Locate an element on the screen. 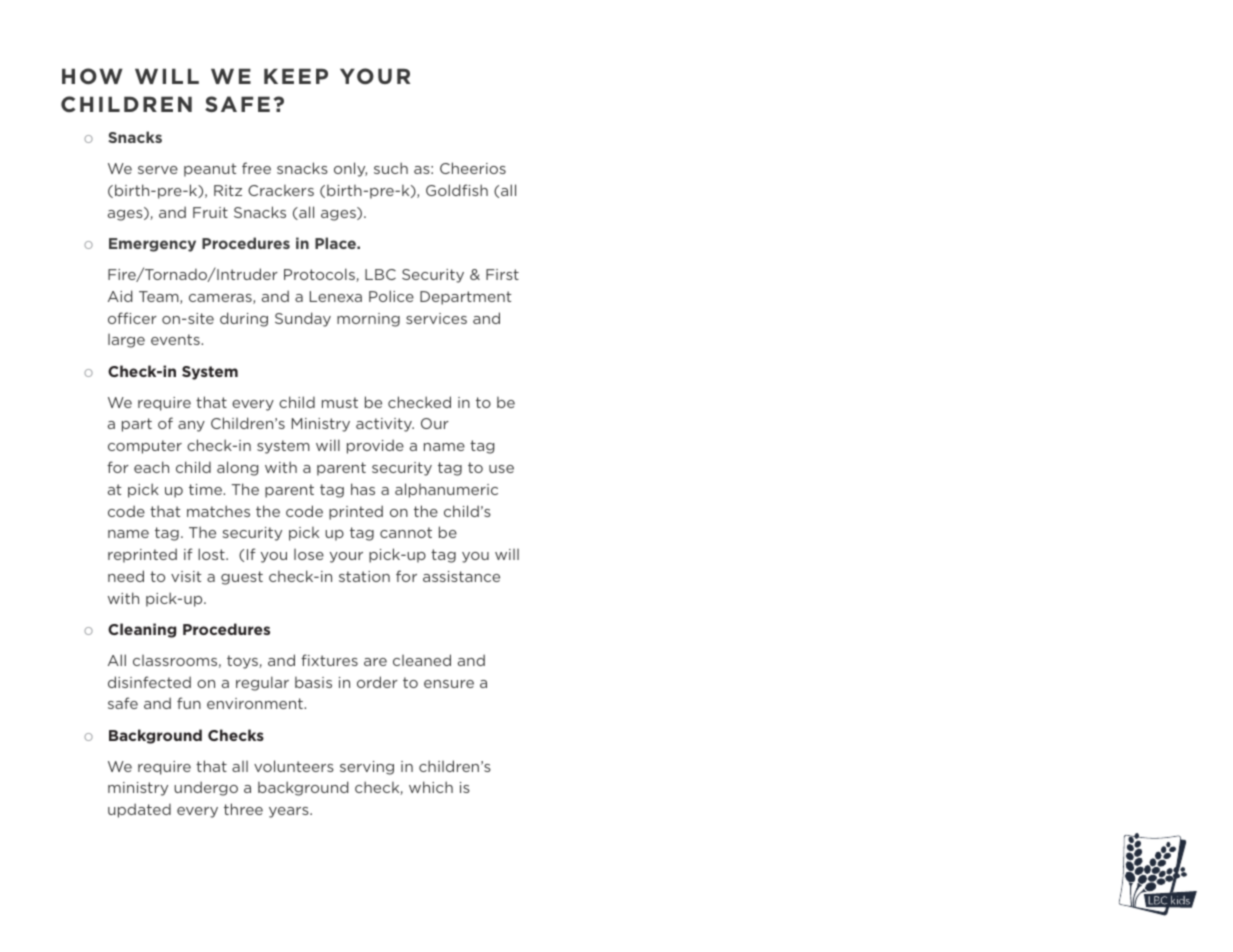 This screenshot has width=1233, height=952. updated is located at coordinates (139, 810).
